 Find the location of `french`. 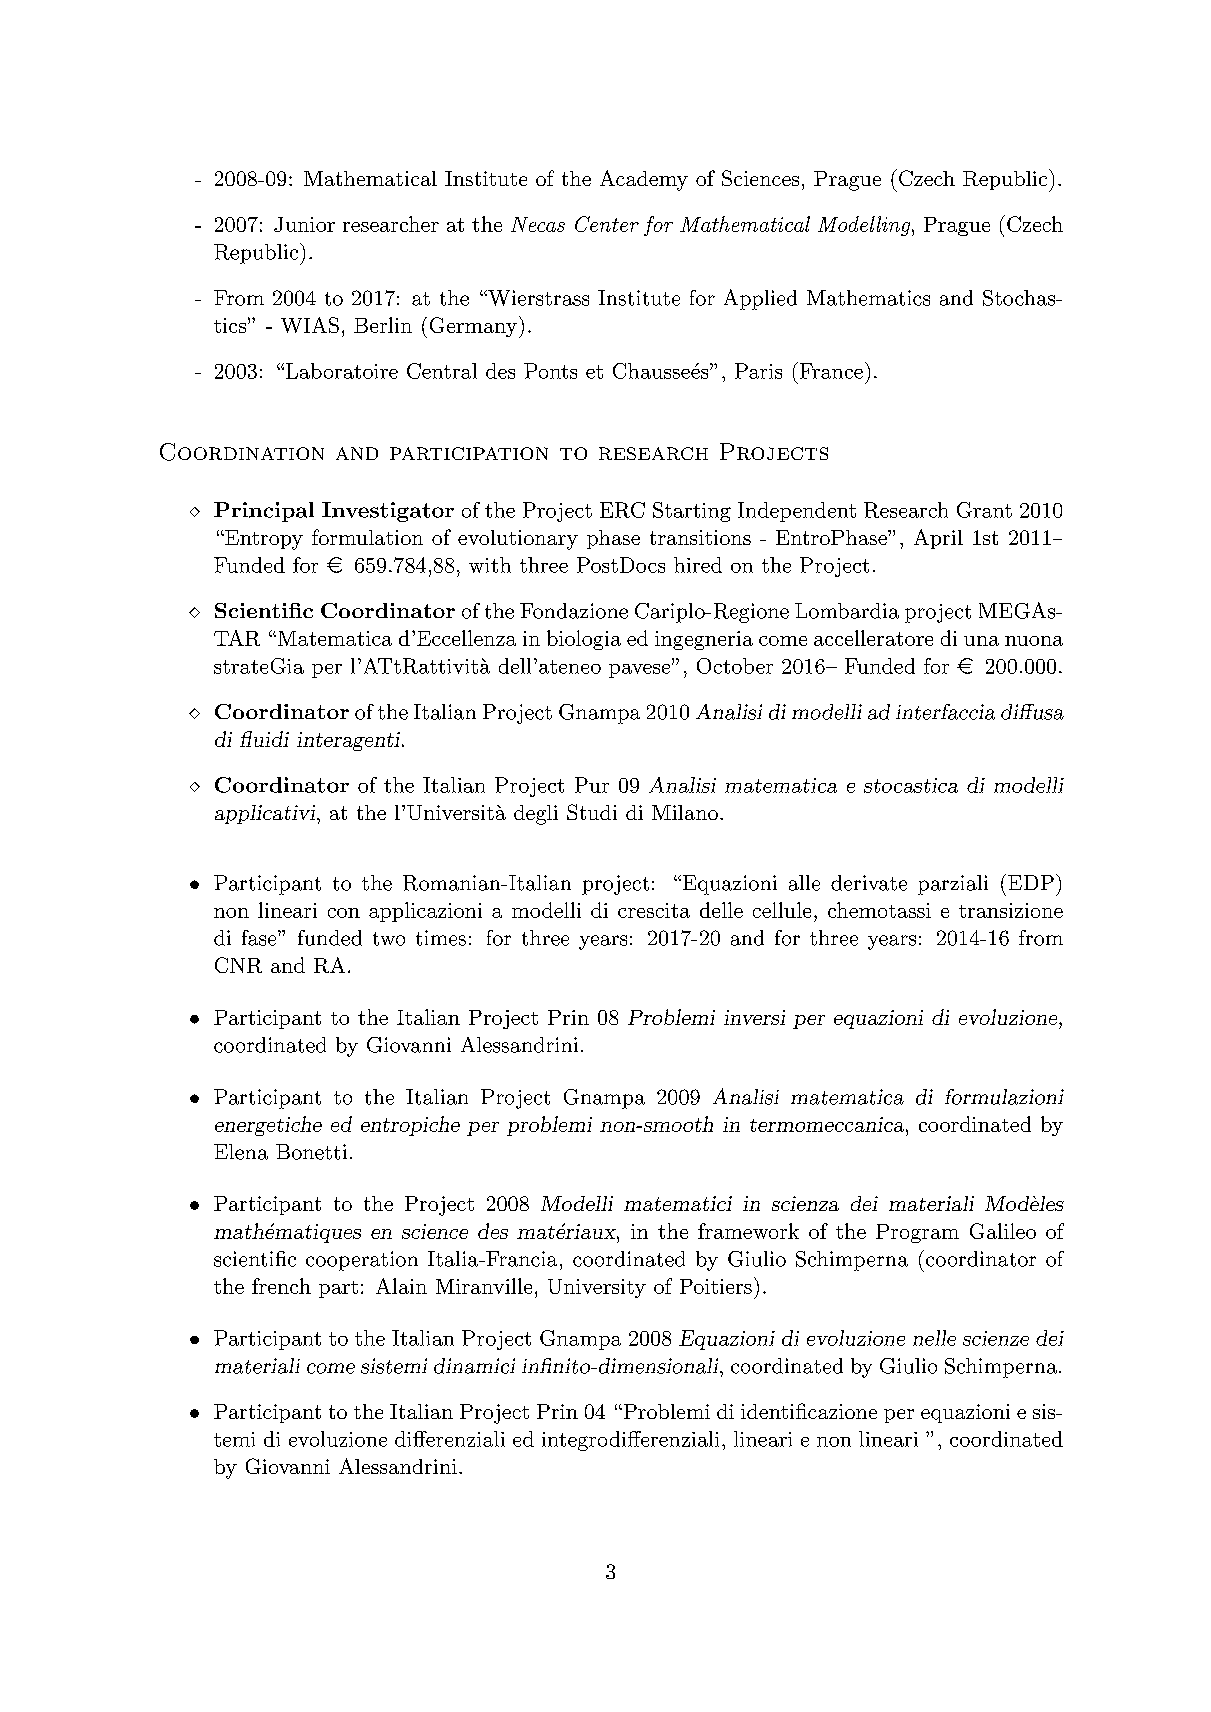

french is located at coordinates (281, 1286).
